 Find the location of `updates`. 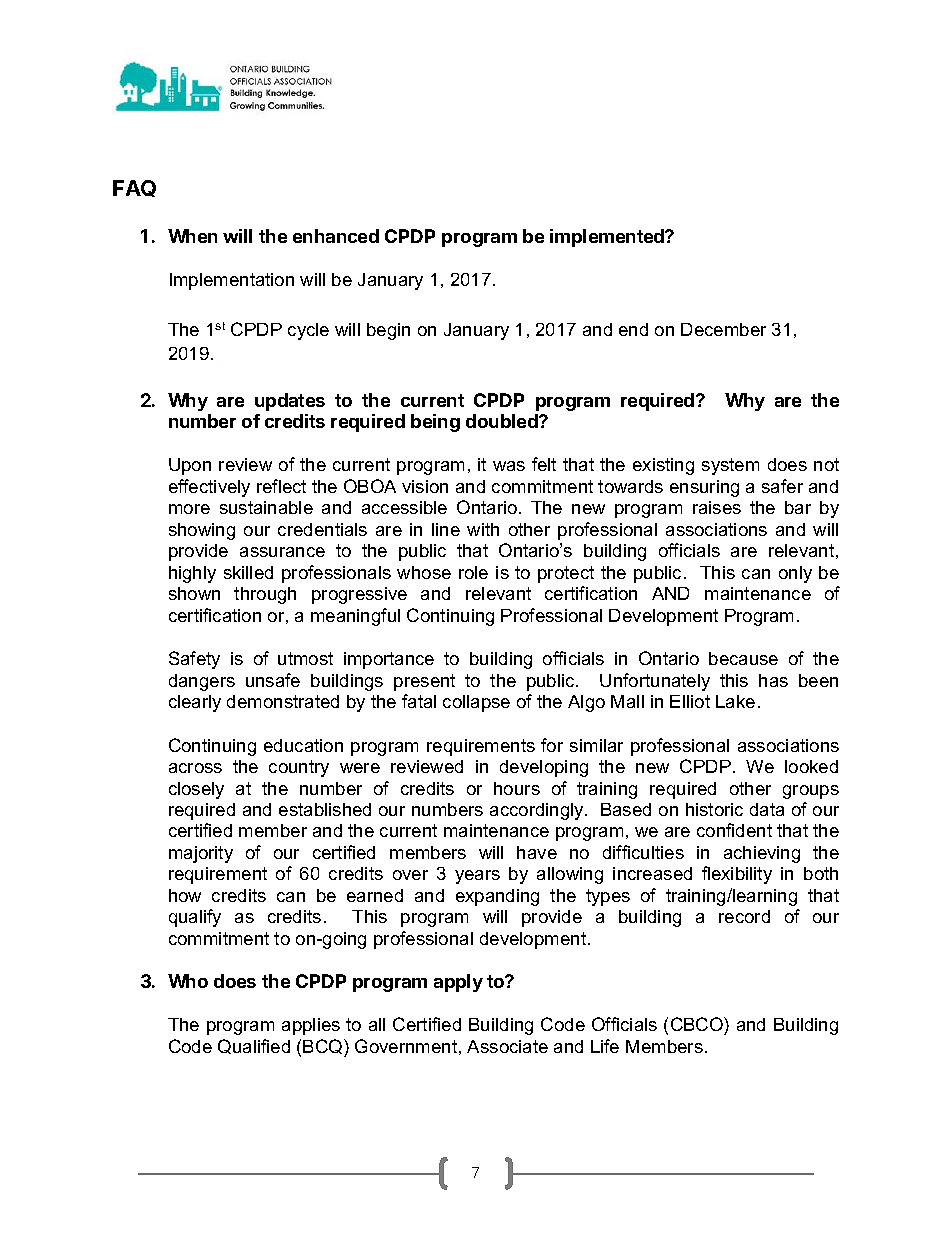

updates is located at coordinates (290, 402).
